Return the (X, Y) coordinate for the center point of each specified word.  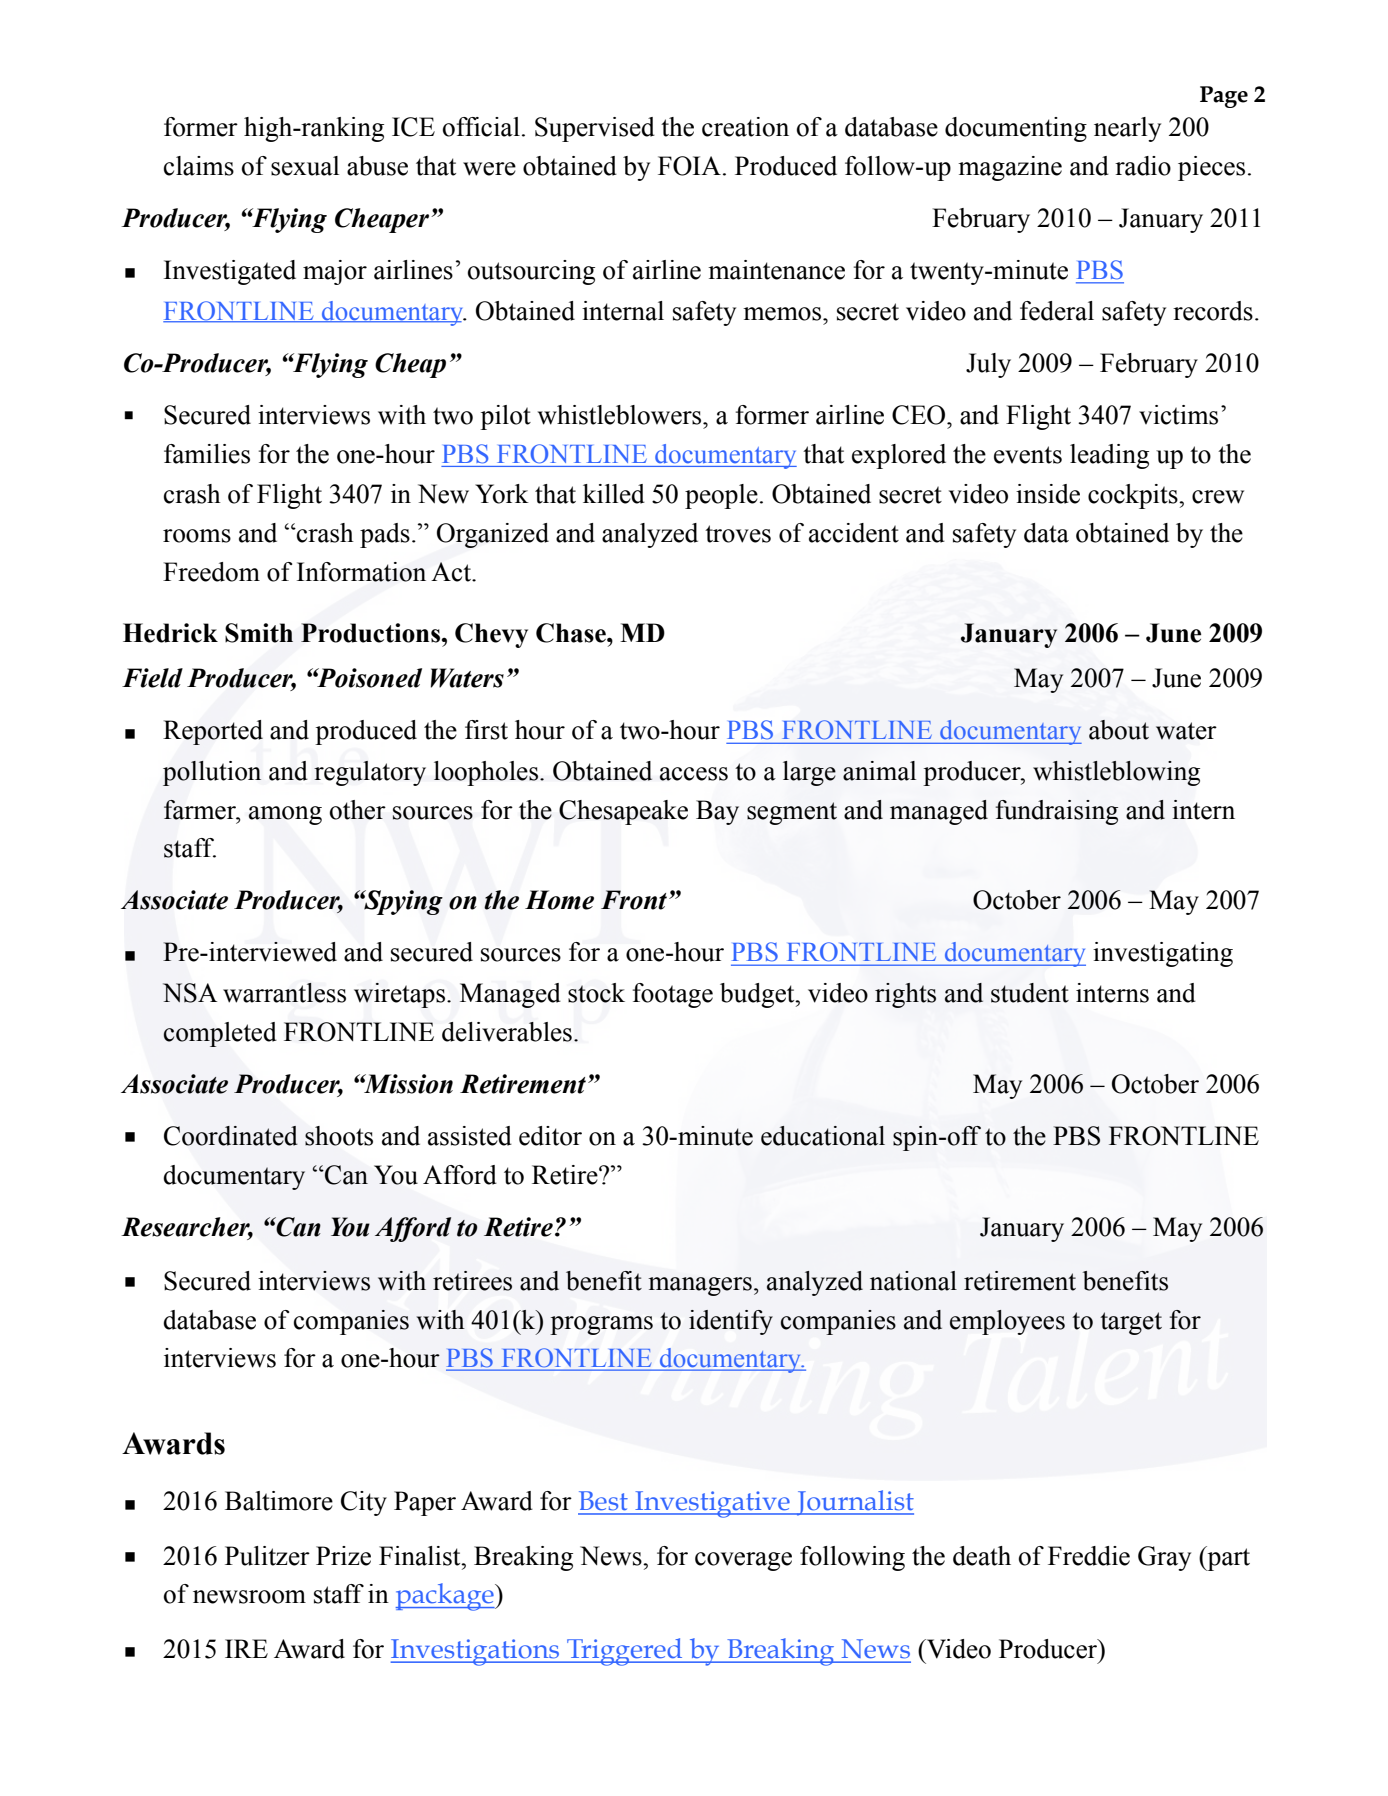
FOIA (689, 166)
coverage (743, 1561)
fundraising (1056, 812)
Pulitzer (267, 1556)
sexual (305, 166)
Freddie (1089, 1556)
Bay (717, 812)
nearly (1127, 129)
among (285, 815)
